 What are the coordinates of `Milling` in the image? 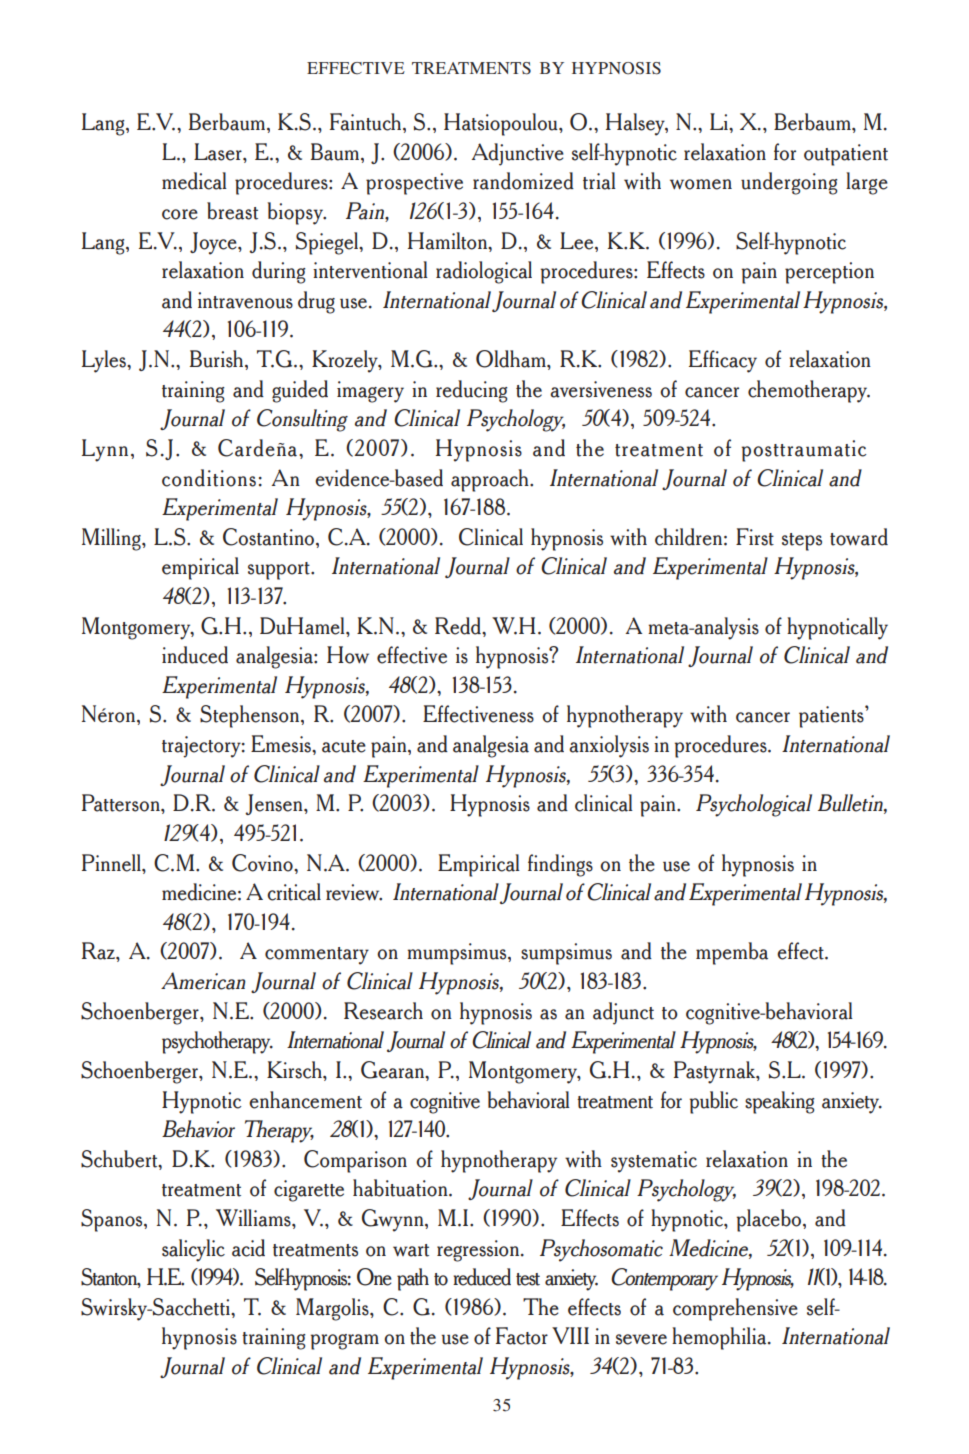 It's located at (112, 539).
